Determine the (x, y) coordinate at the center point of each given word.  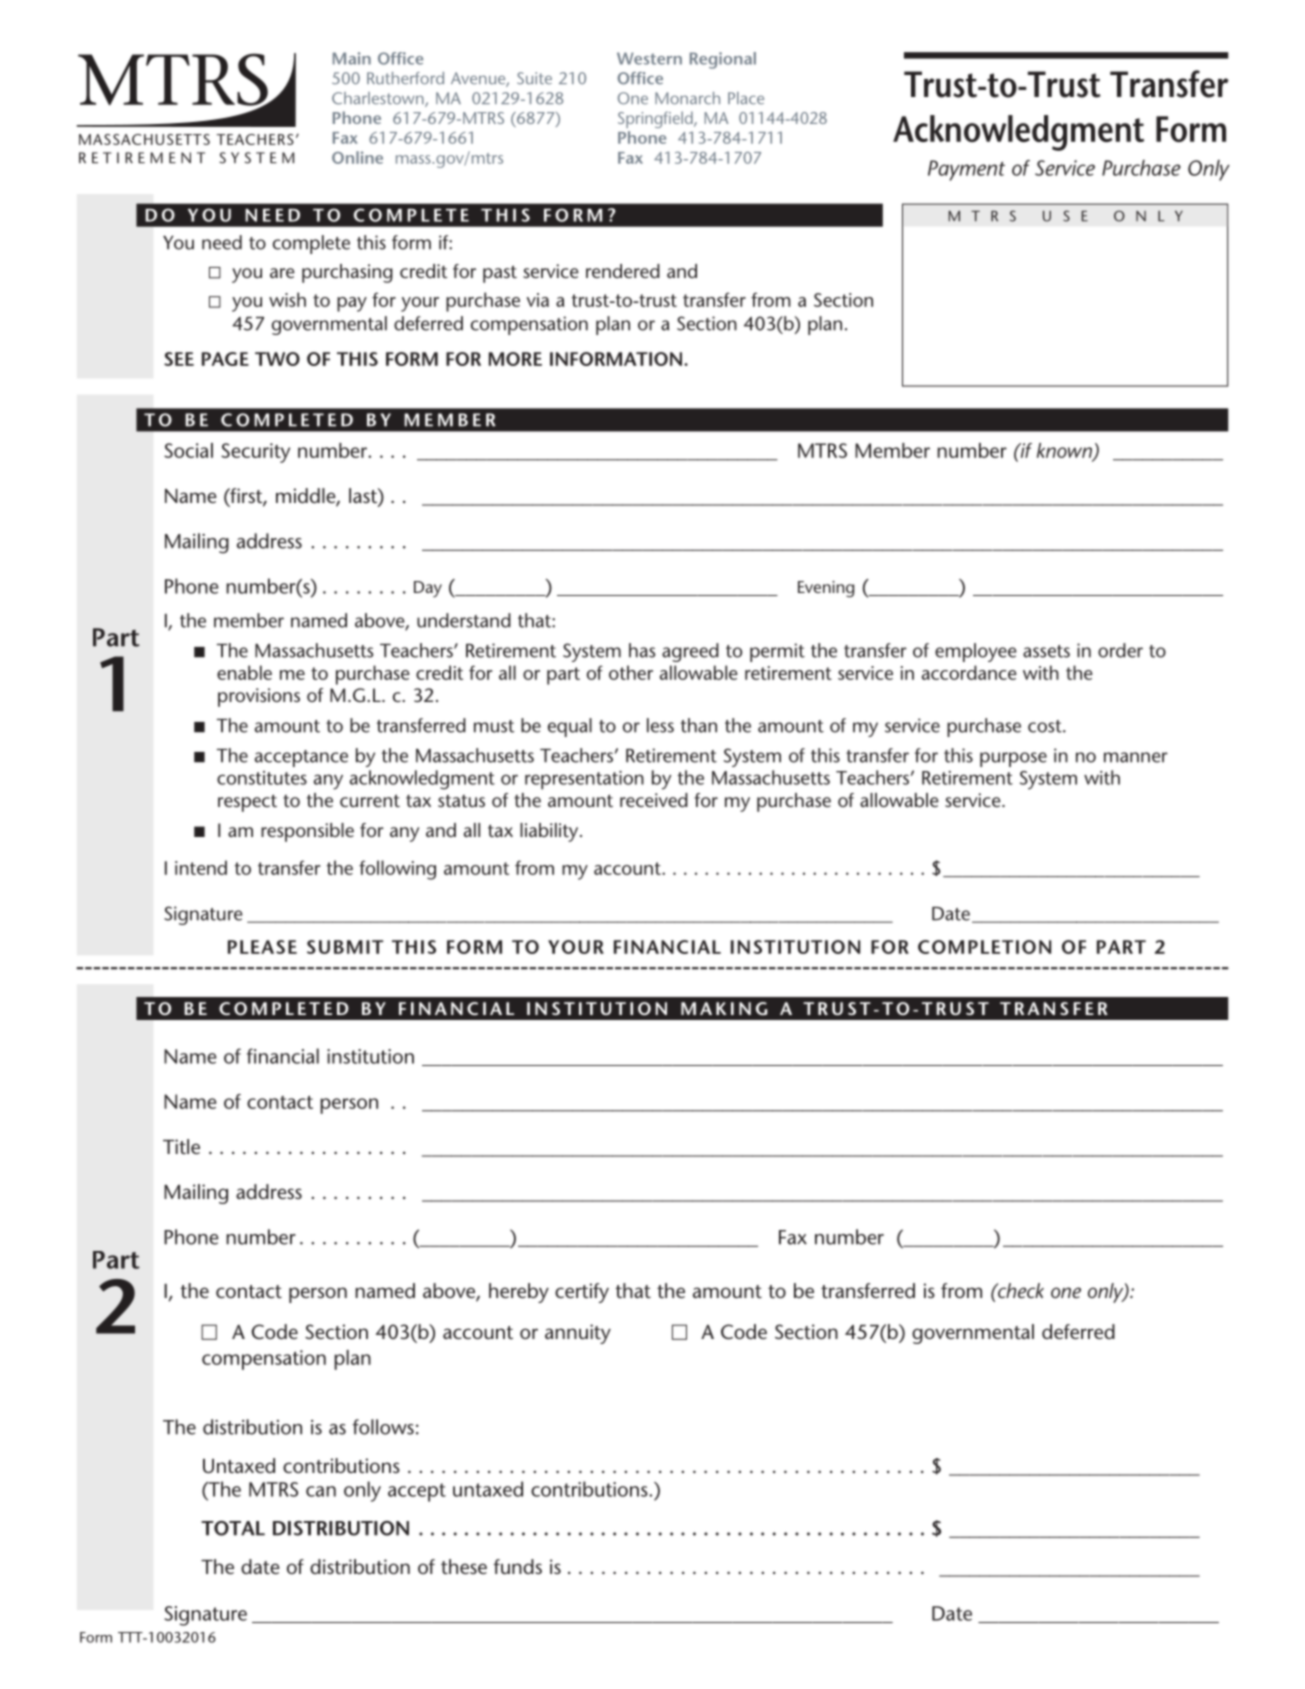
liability (550, 832)
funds (517, 1566)
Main (352, 58)
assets (1046, 651)
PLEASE (262, 947)
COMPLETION (984, 947)
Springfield (656, 119)
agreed (690, 652)
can (321, 1491)
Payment (966, 170)
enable (244, 672)
